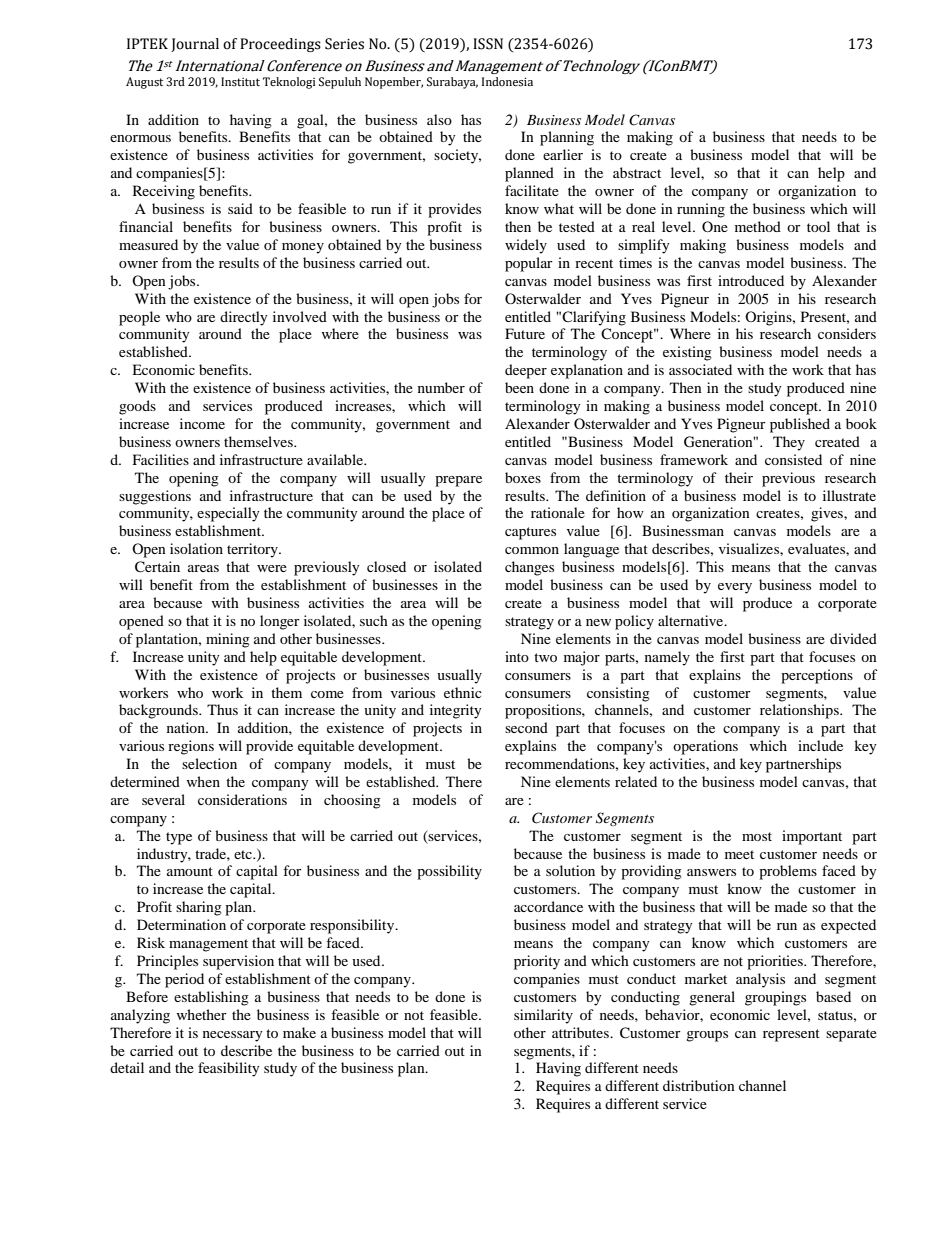 This screenshot has height=1233, width=952. Describe the element at coordinates (735, 588) in the screenshot. I see `every` at that location.
